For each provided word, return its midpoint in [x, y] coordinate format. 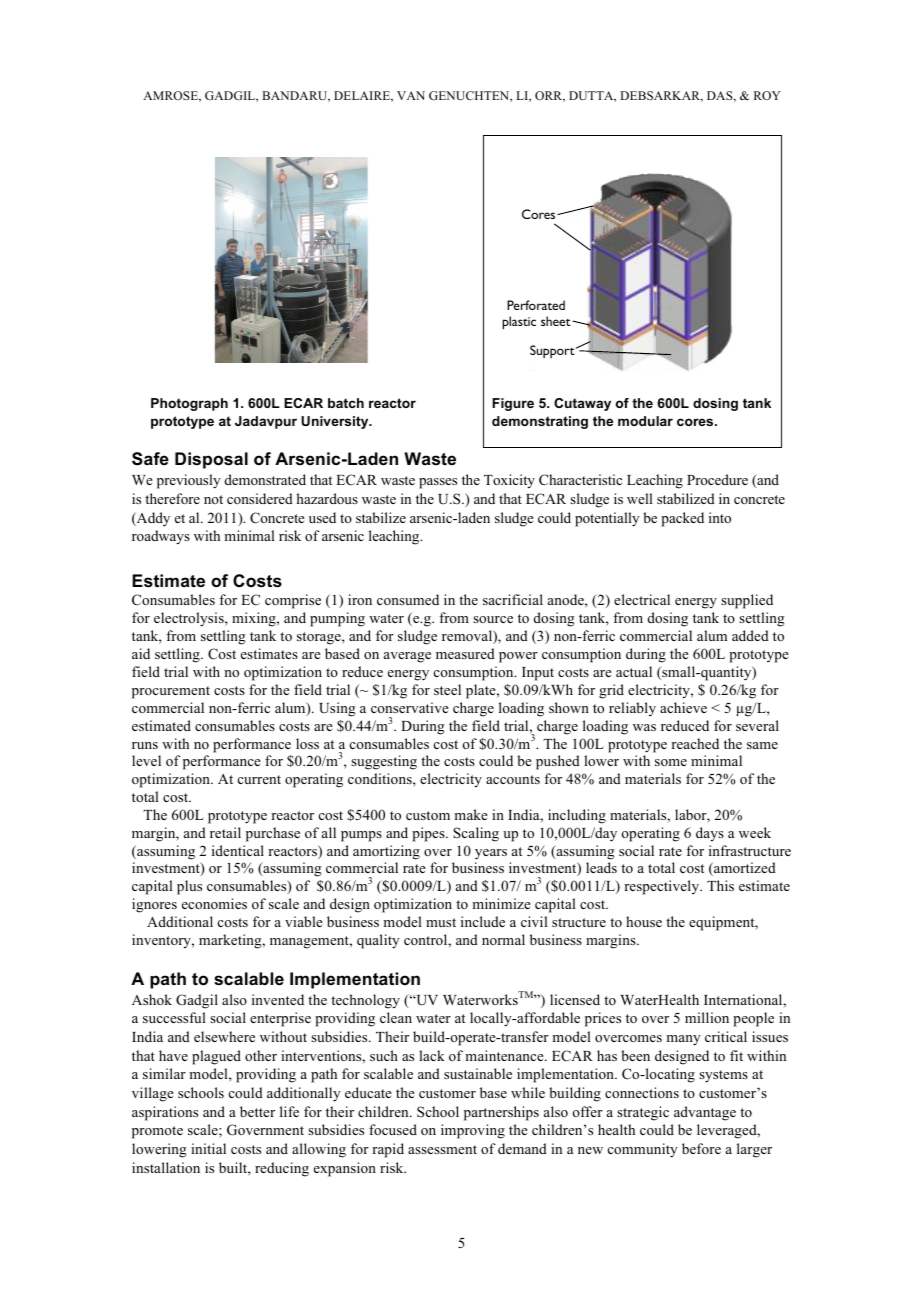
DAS [721, 96]
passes [438, 483]
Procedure [717, 479]
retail [225, 832]
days [710, 834]
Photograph [189, 404]
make [471, 814]
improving [473, 1131]
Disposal [211, 460]
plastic [519, 322]
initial [208, 1148]
